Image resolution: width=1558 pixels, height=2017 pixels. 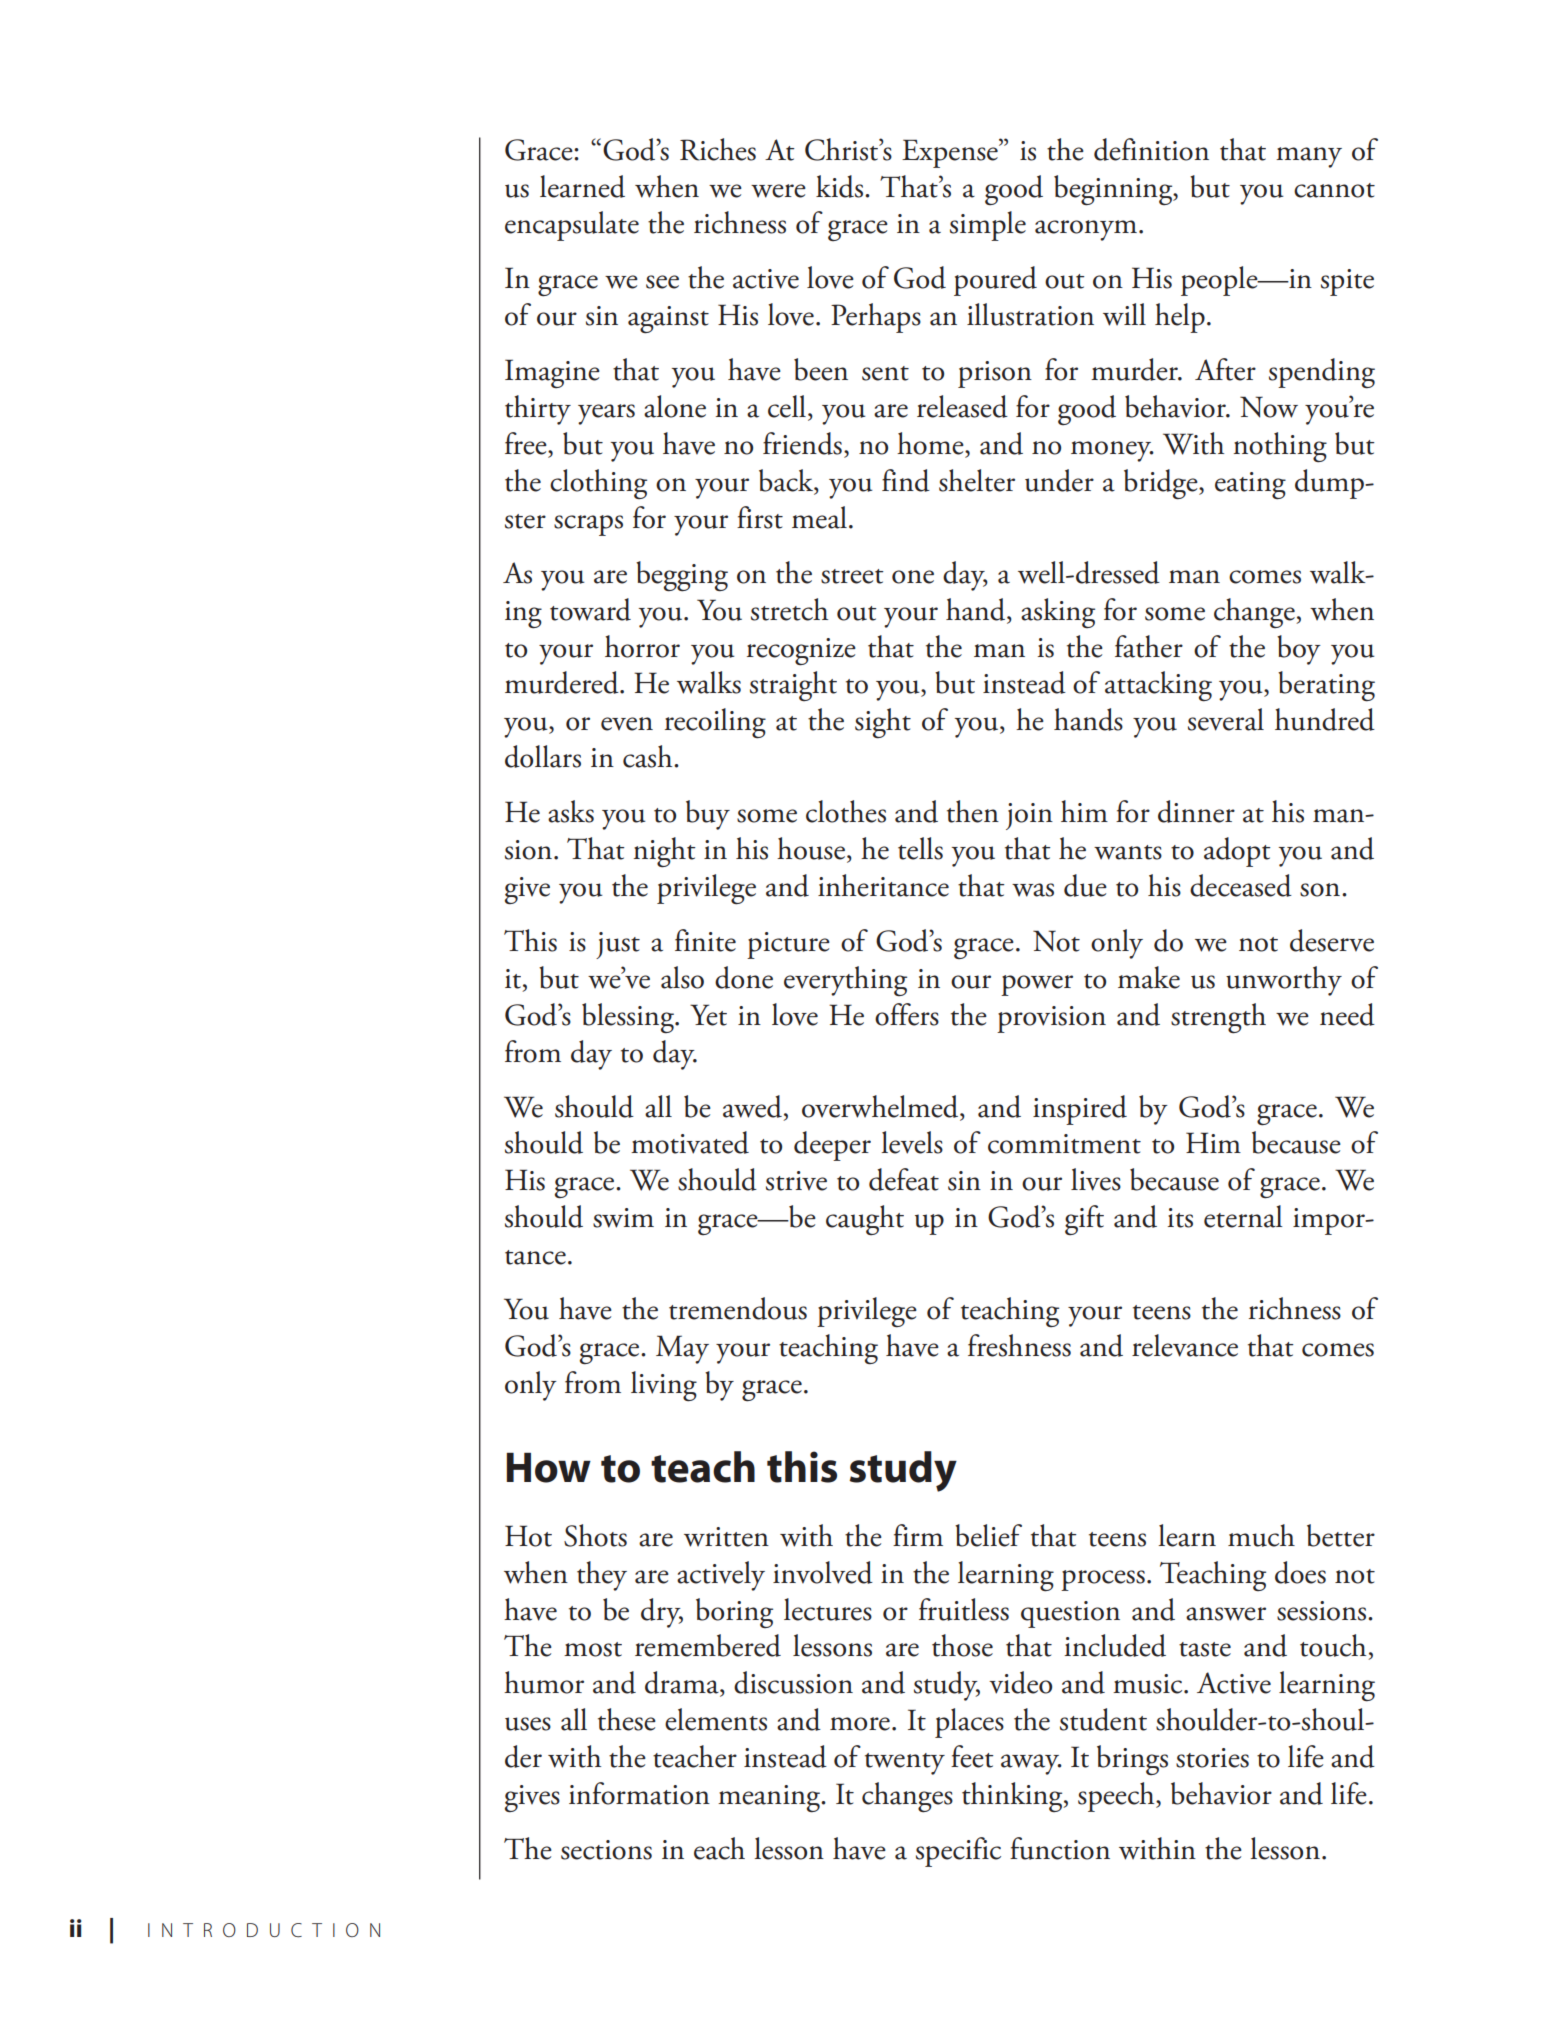 What do you see at coordinates (629, 1018) in the screenshot?
I see `blessing` at bounding box center [629, 1018].
